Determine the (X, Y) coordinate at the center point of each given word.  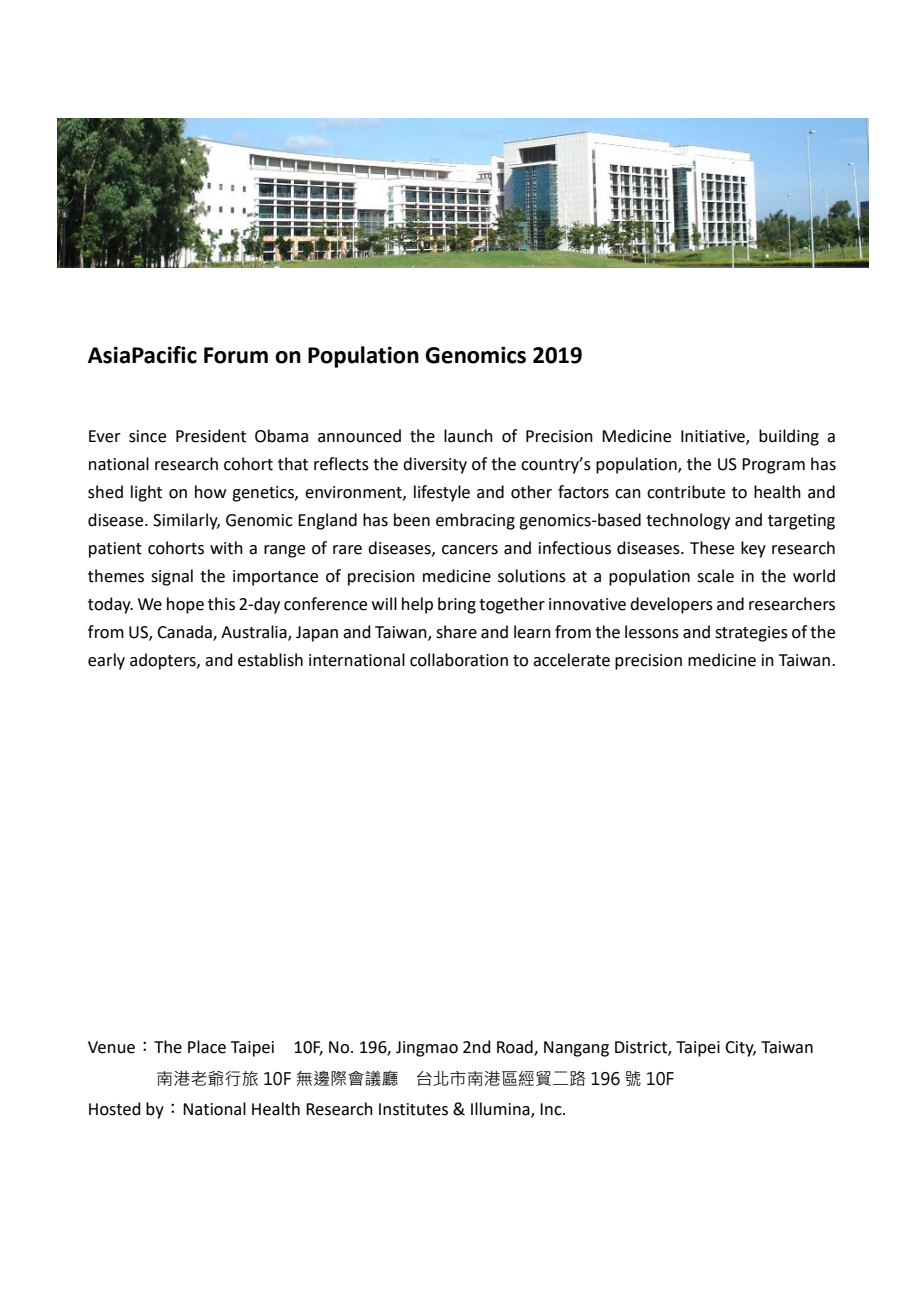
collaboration (459, 660)
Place (207, 1047)
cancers (470, 550)
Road (516, 1048)
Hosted (115, 1109)
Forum (236, 355)
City (740, 1049)
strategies (751, 634)
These (712, 548)
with (226, 548)
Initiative (714, 437)
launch (468, 436)
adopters (164, 661)
